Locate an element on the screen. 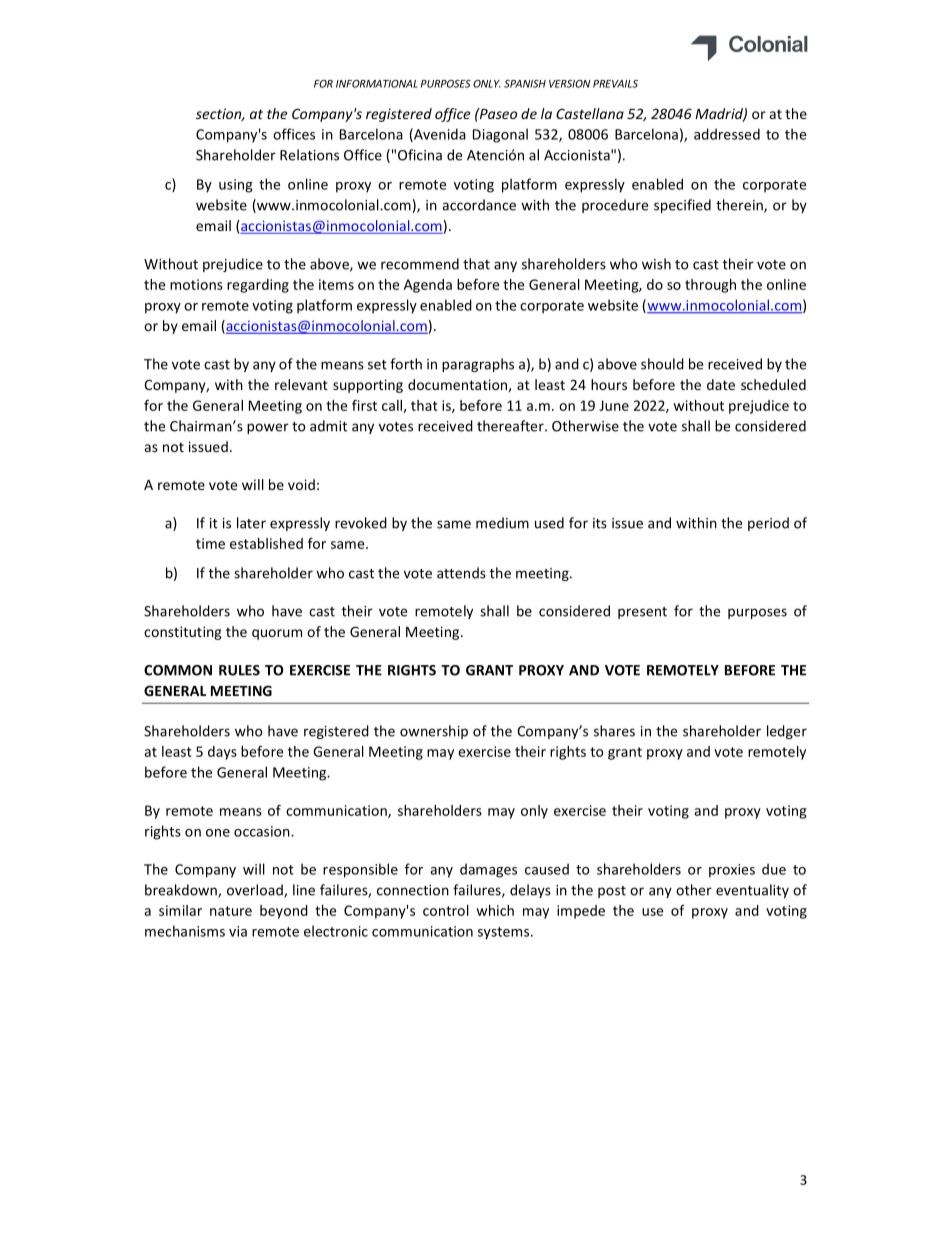 The image size is (952, 1233). Diagonal is located at coordinates (500, 135).
